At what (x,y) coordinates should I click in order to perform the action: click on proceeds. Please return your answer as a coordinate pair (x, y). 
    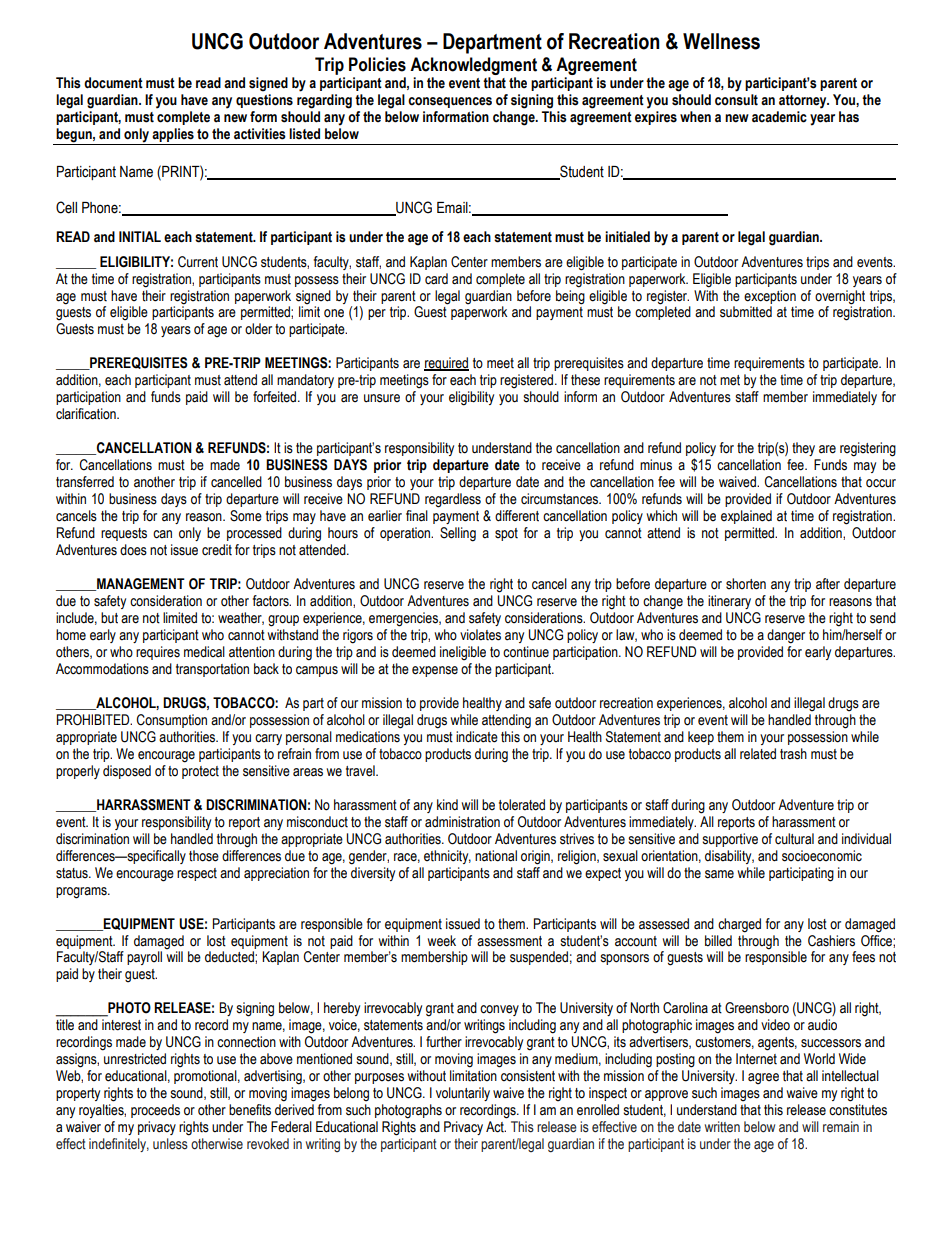
    Looking at the image, I should click on (155, 1111).
